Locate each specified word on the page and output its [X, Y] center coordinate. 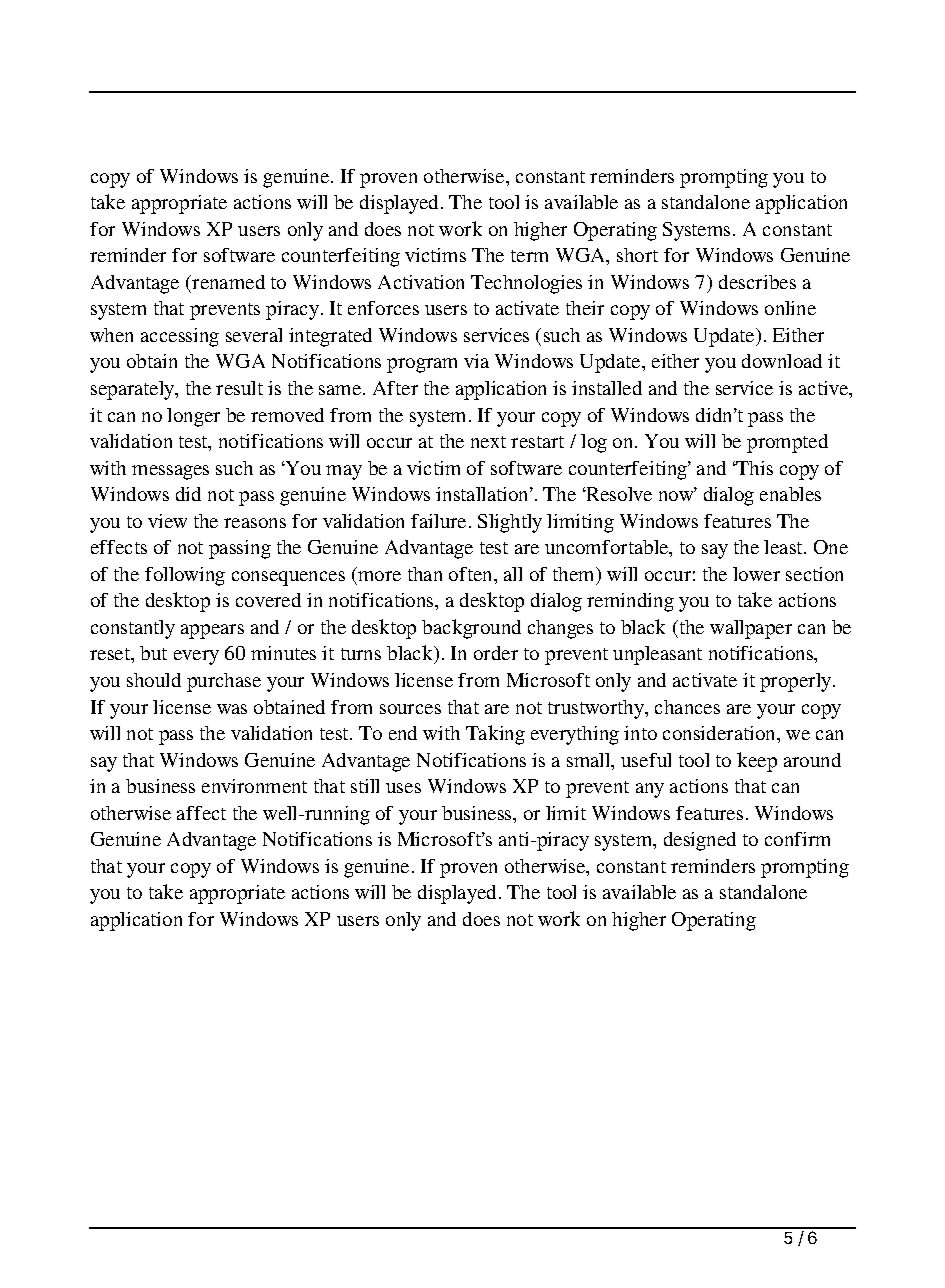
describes [757, 282]
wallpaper [751, 629]
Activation [421, 282]
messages [170, 472]
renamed [227, 282]
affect [201, 813]
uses [403, 788]
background [471, 629]
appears [212, 631]
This [754, 468]
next [488, 442]
